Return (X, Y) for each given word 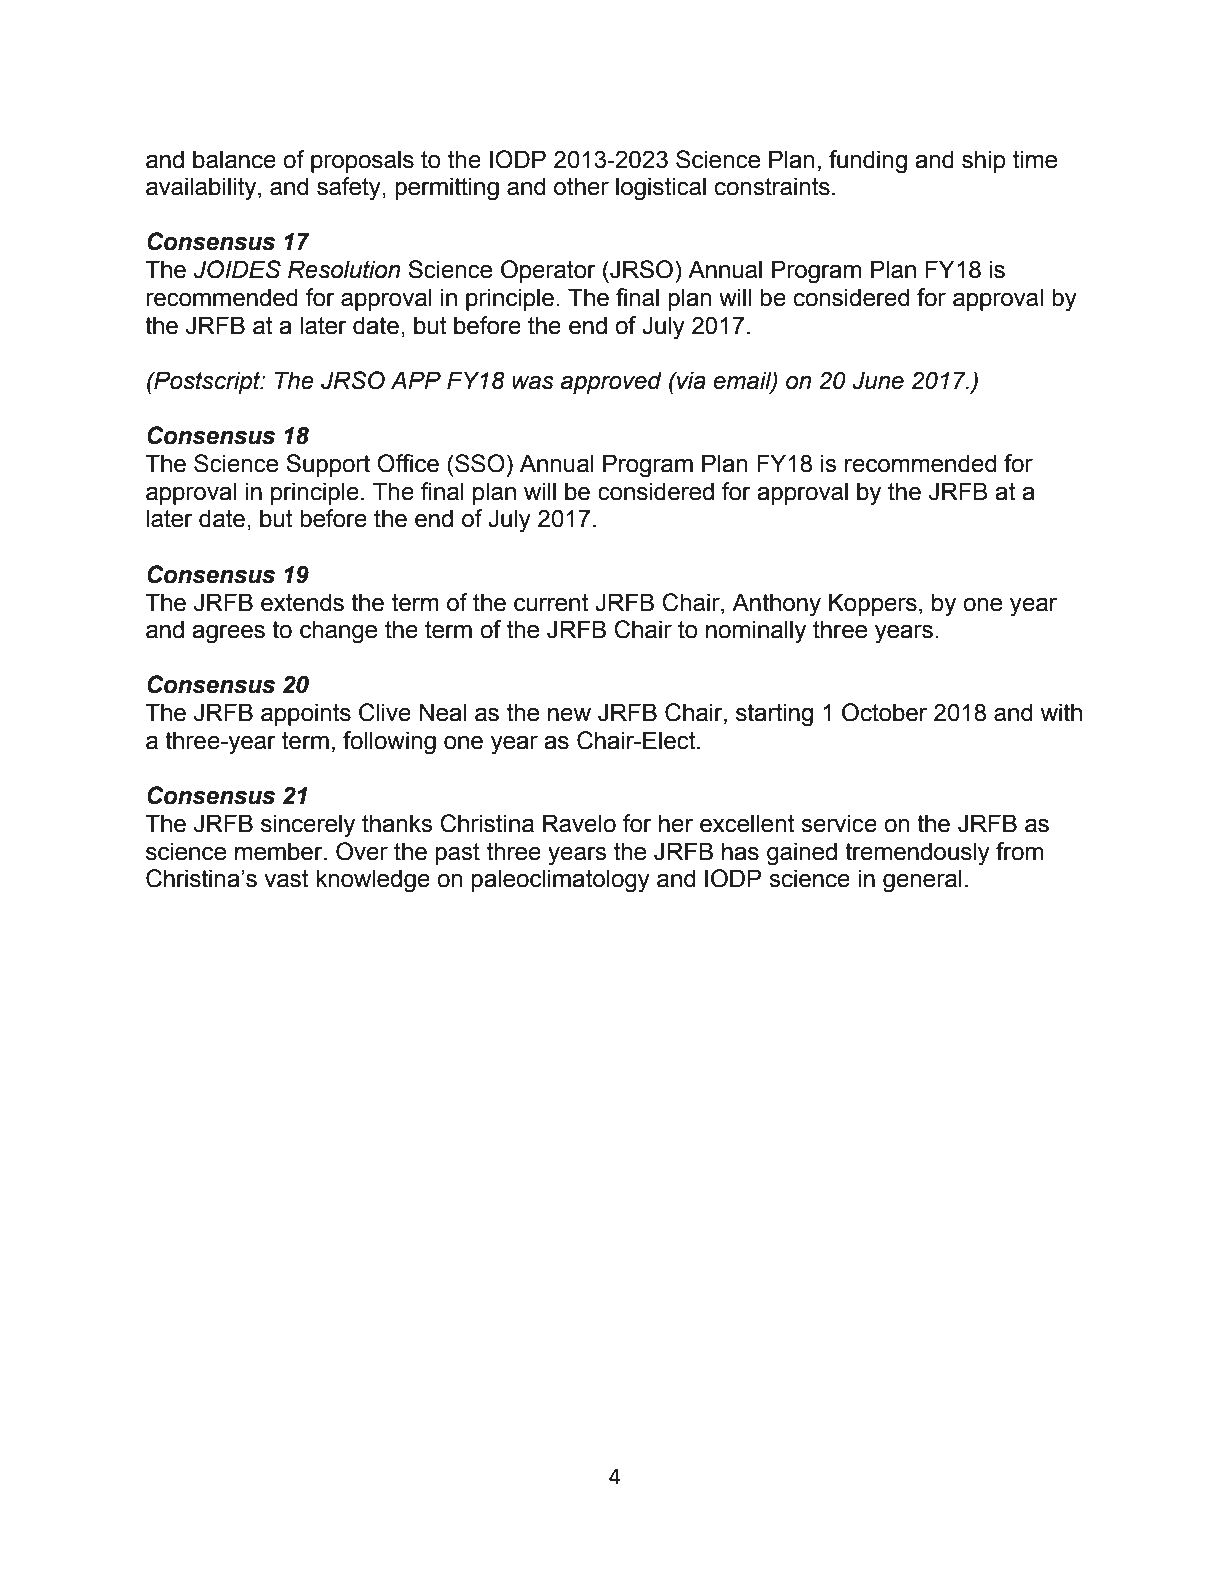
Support (328, 465)
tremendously (917, 854)
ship (984, 161)
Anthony (776, 605)
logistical (661, 189)
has (740, 851)
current (551, 603)
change (338, 632)
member (280, 851)
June (878, 380)
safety (350, 189)
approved (611, 382)
